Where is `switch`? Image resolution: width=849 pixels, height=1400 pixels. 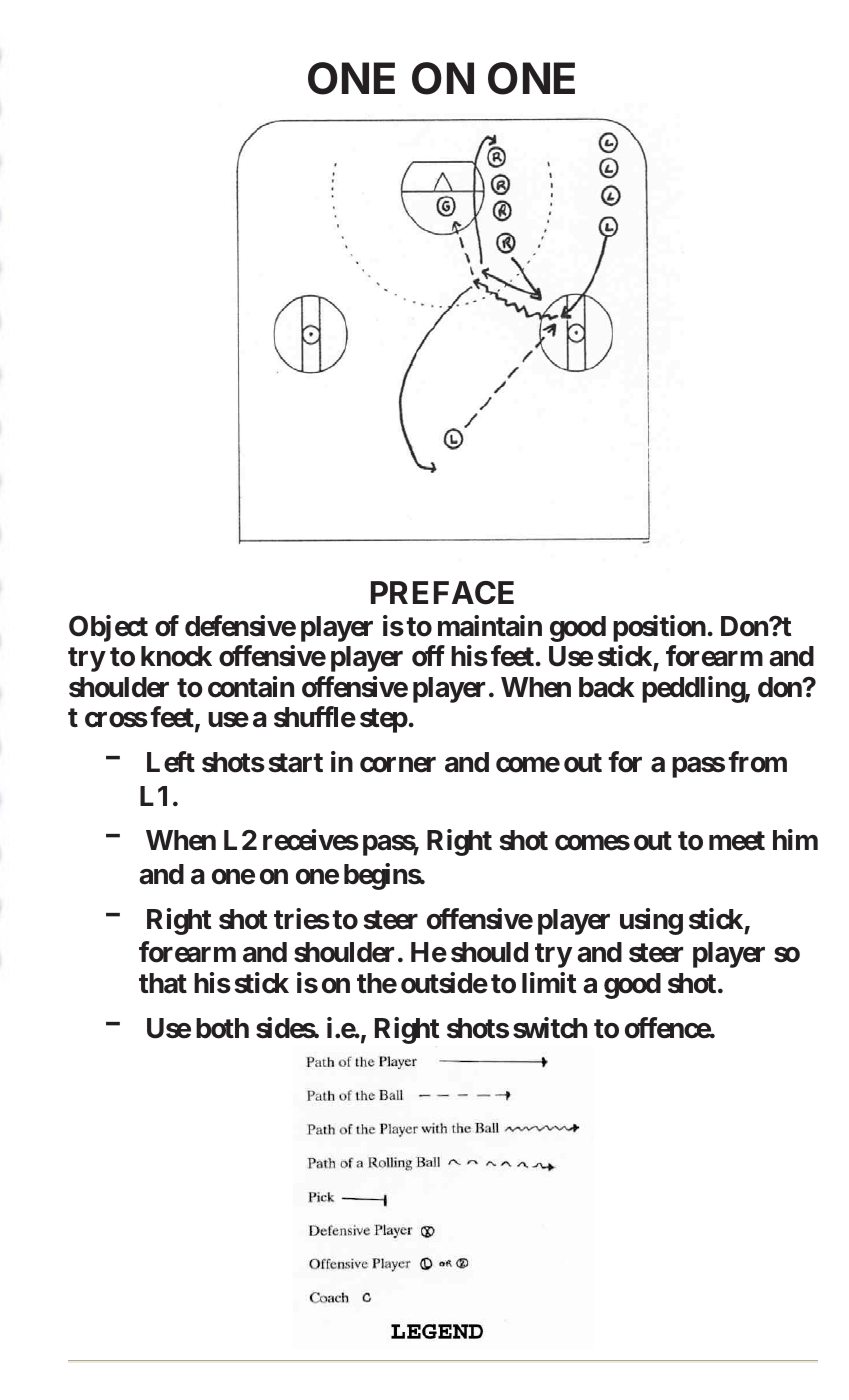
switch is located at coordinates (550, 1028).
